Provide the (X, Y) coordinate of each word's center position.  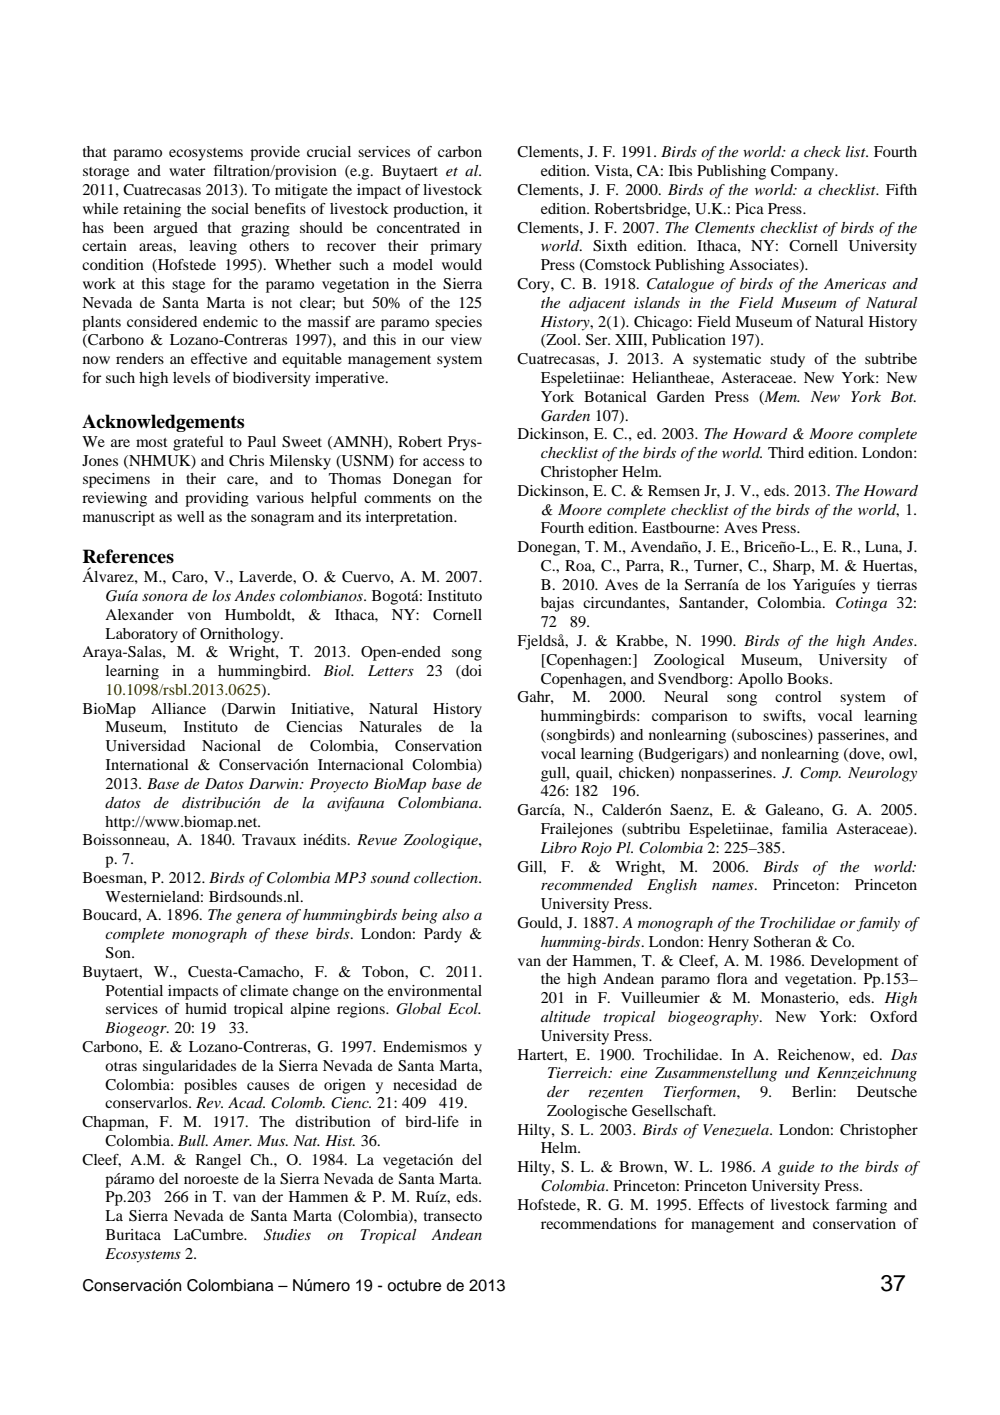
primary (456, 247)
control (798, 696)
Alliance (178, 708)
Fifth (901, 189)
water (187, 171)
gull (554, 774)
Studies (287, 1235)
